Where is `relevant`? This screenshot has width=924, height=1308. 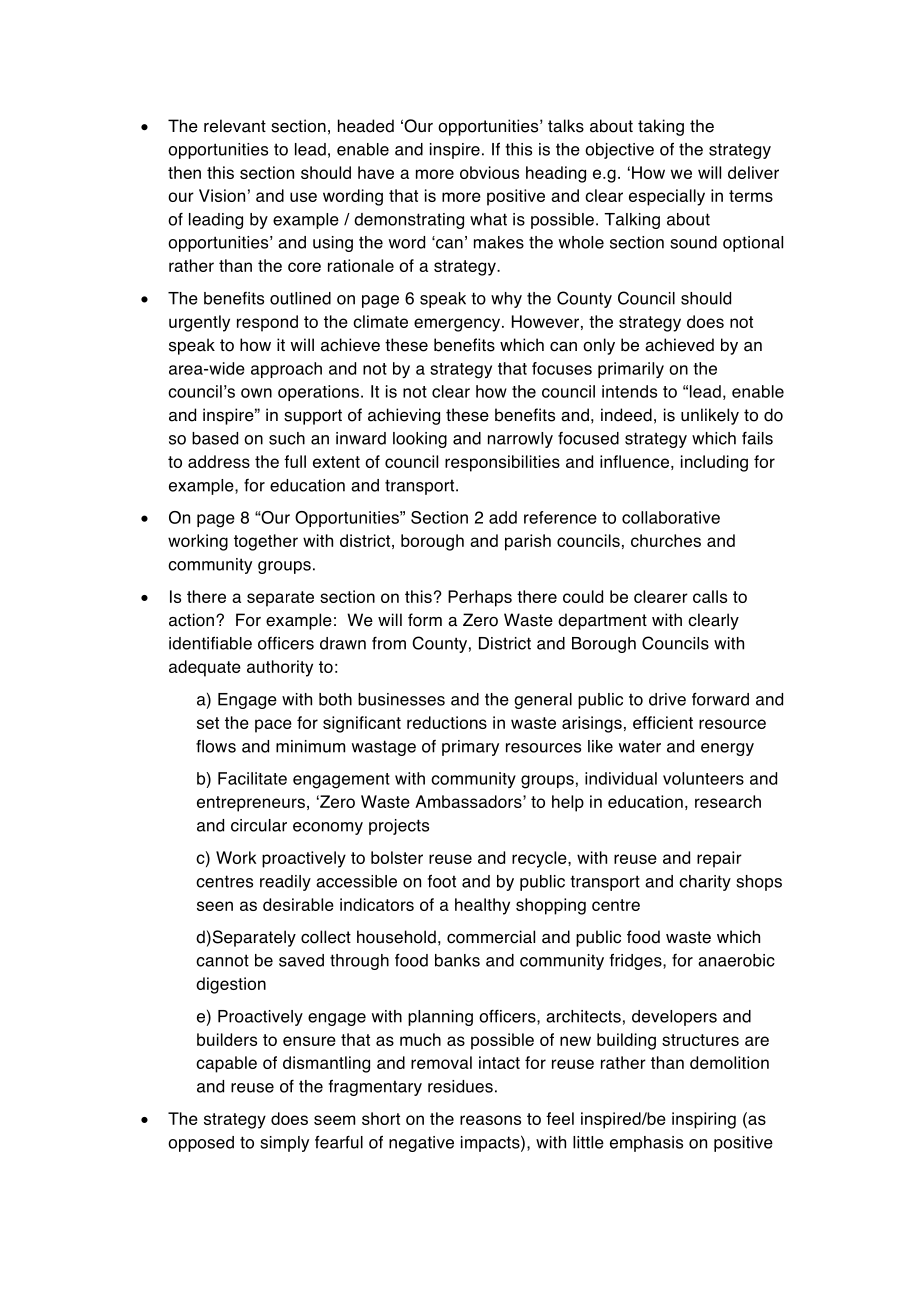 relevant is located at coordinates (235, 126).
